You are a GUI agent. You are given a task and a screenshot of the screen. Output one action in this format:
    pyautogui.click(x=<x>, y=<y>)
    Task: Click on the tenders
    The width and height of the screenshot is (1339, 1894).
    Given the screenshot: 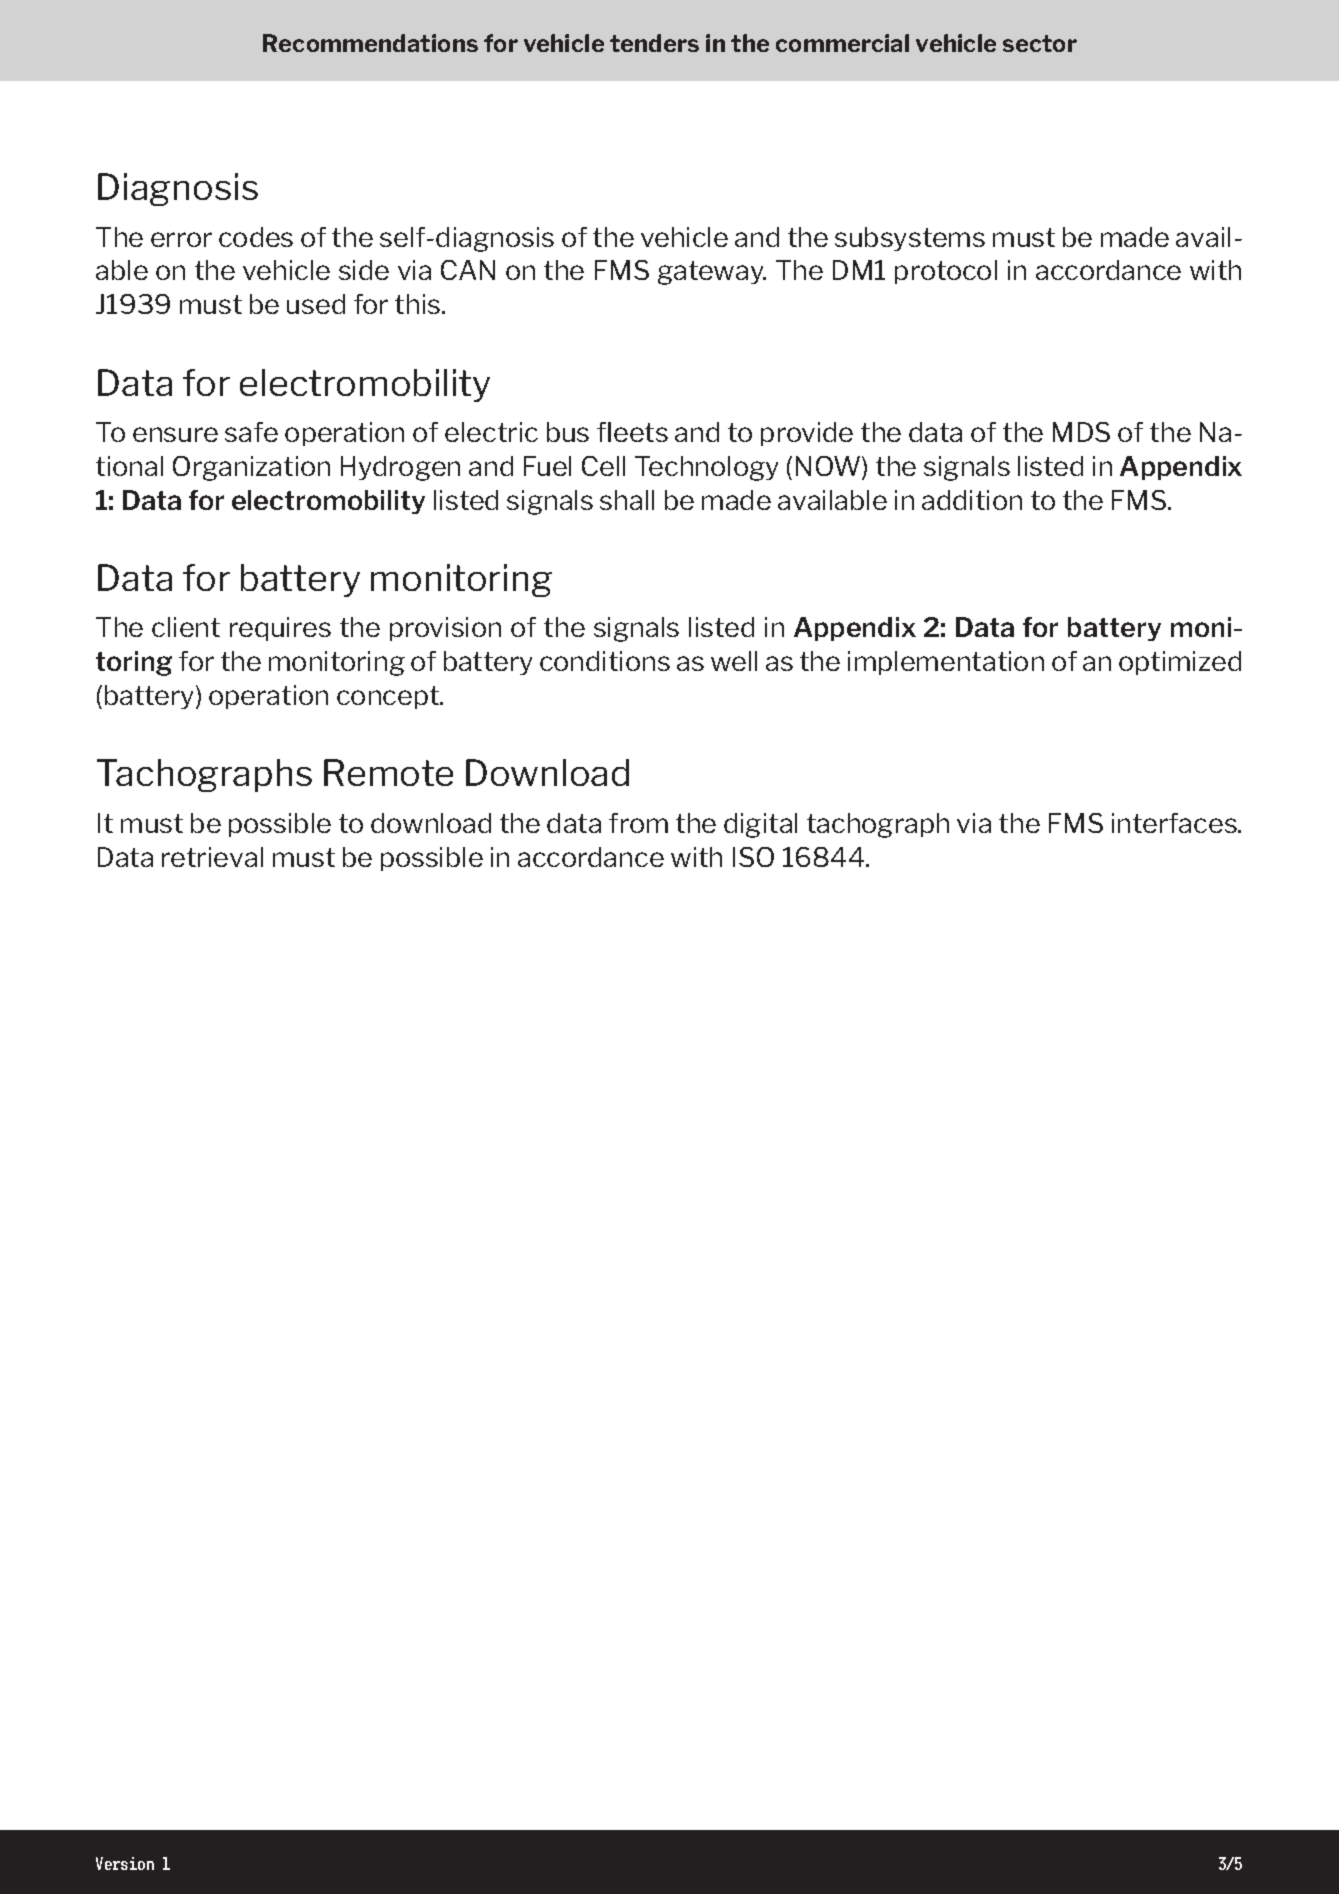 What is the action you would take?
    pyautogui.click(x=654, y=43)
